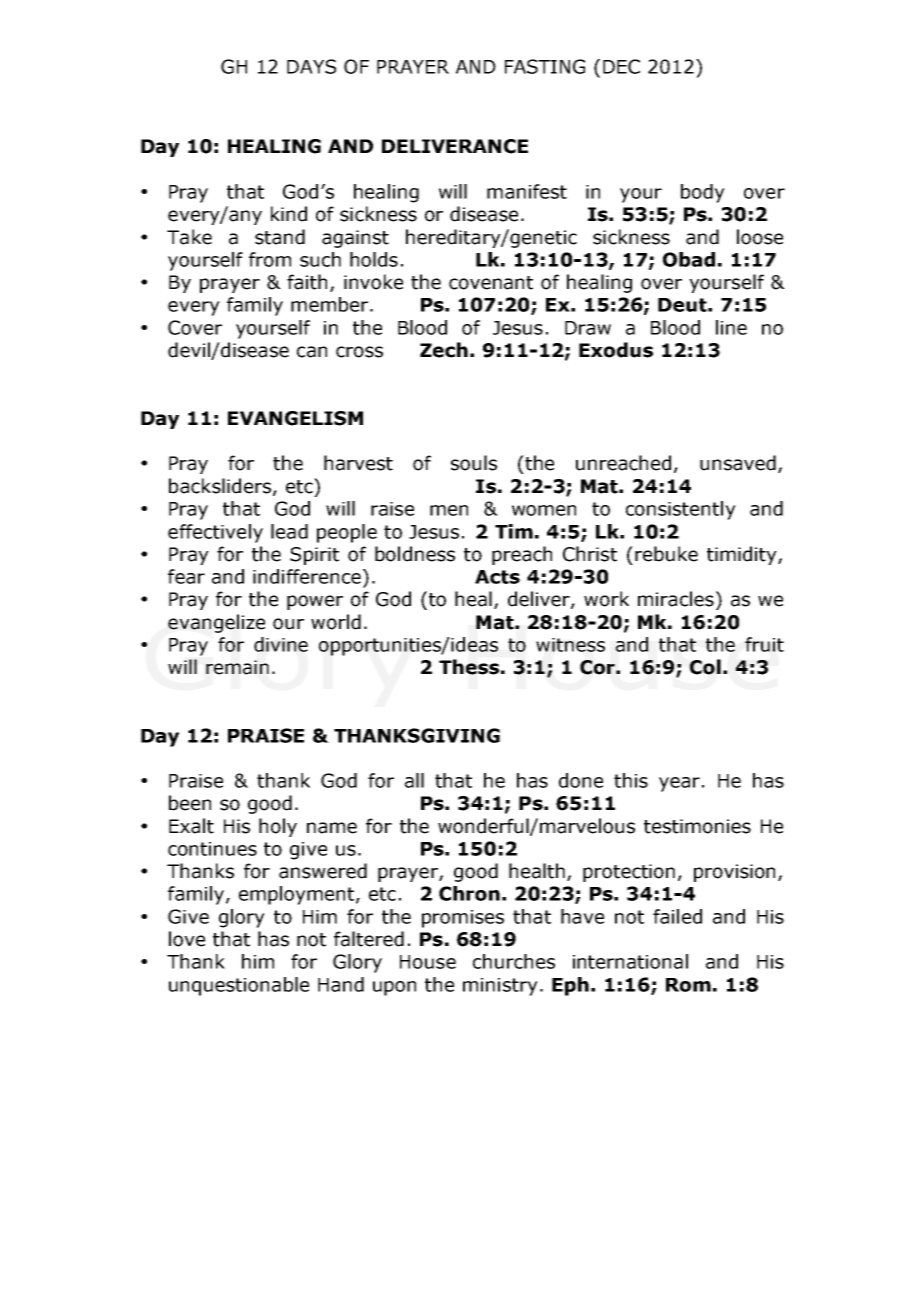  What do you see at coordinates (545, 66) in the screenshot?
I see `FASTING` at bounding box center [545, 66].
